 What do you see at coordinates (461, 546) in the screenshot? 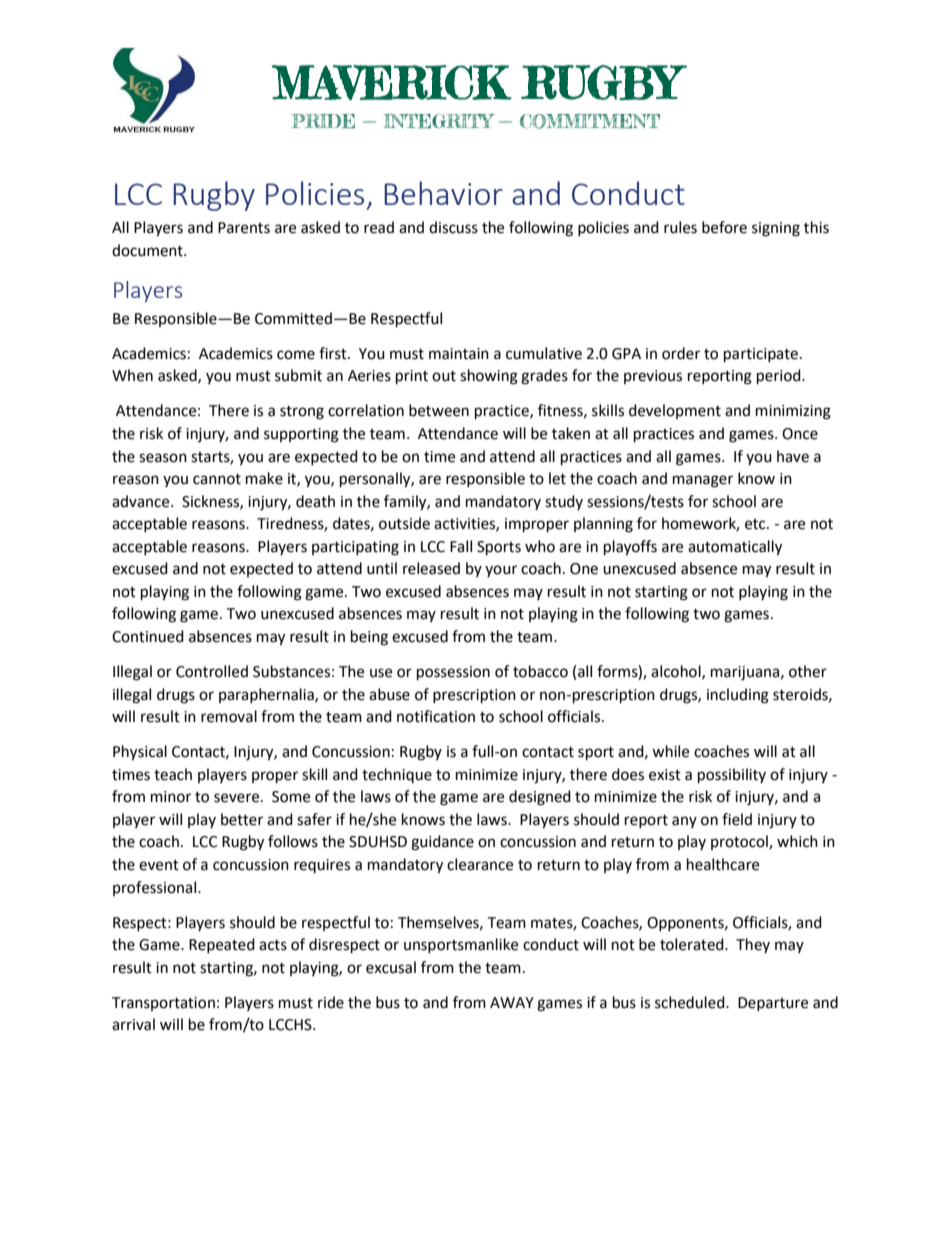
I see `Fall` at bounding box center [461, 546].
